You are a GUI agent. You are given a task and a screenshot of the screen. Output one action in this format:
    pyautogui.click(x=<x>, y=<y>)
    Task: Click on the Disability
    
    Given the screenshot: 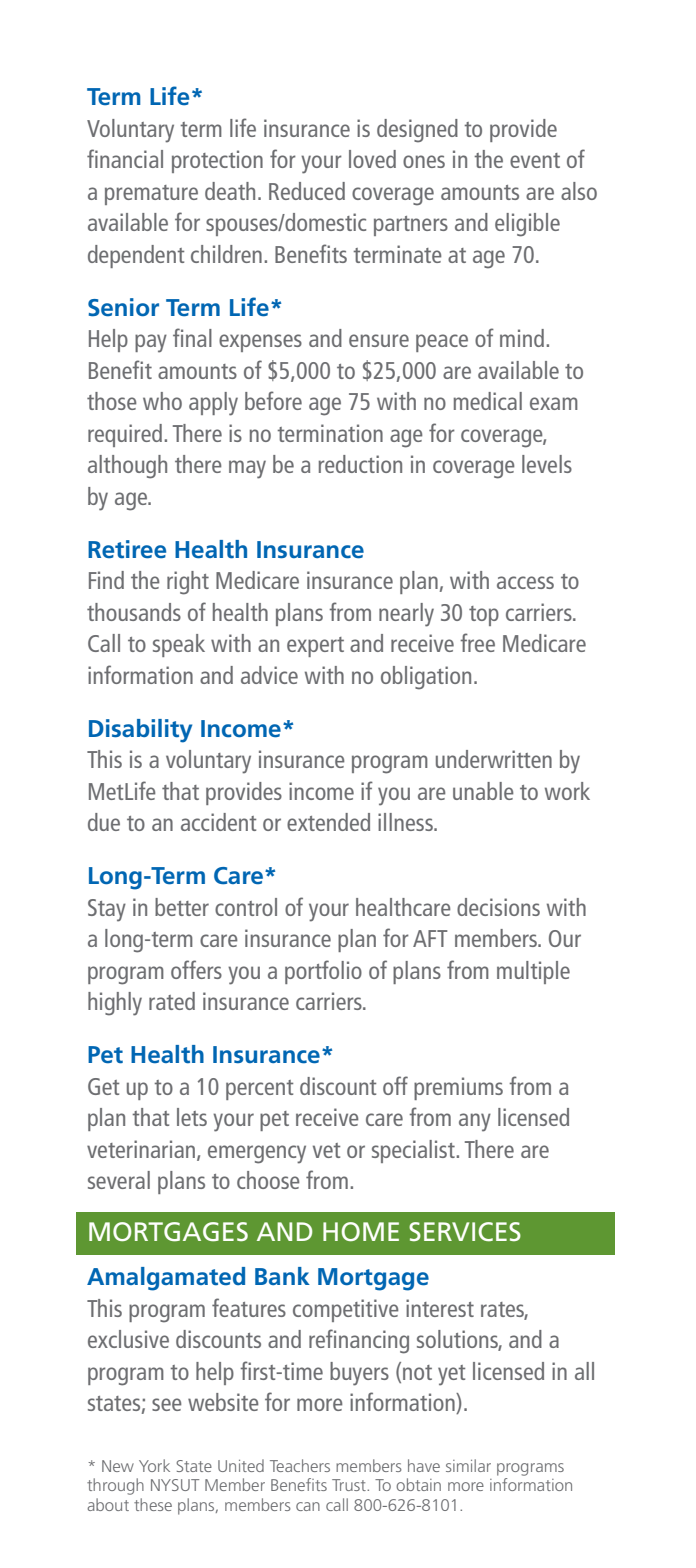 What is the action you would take?
    pyautogui.click(x=140, y=731)
